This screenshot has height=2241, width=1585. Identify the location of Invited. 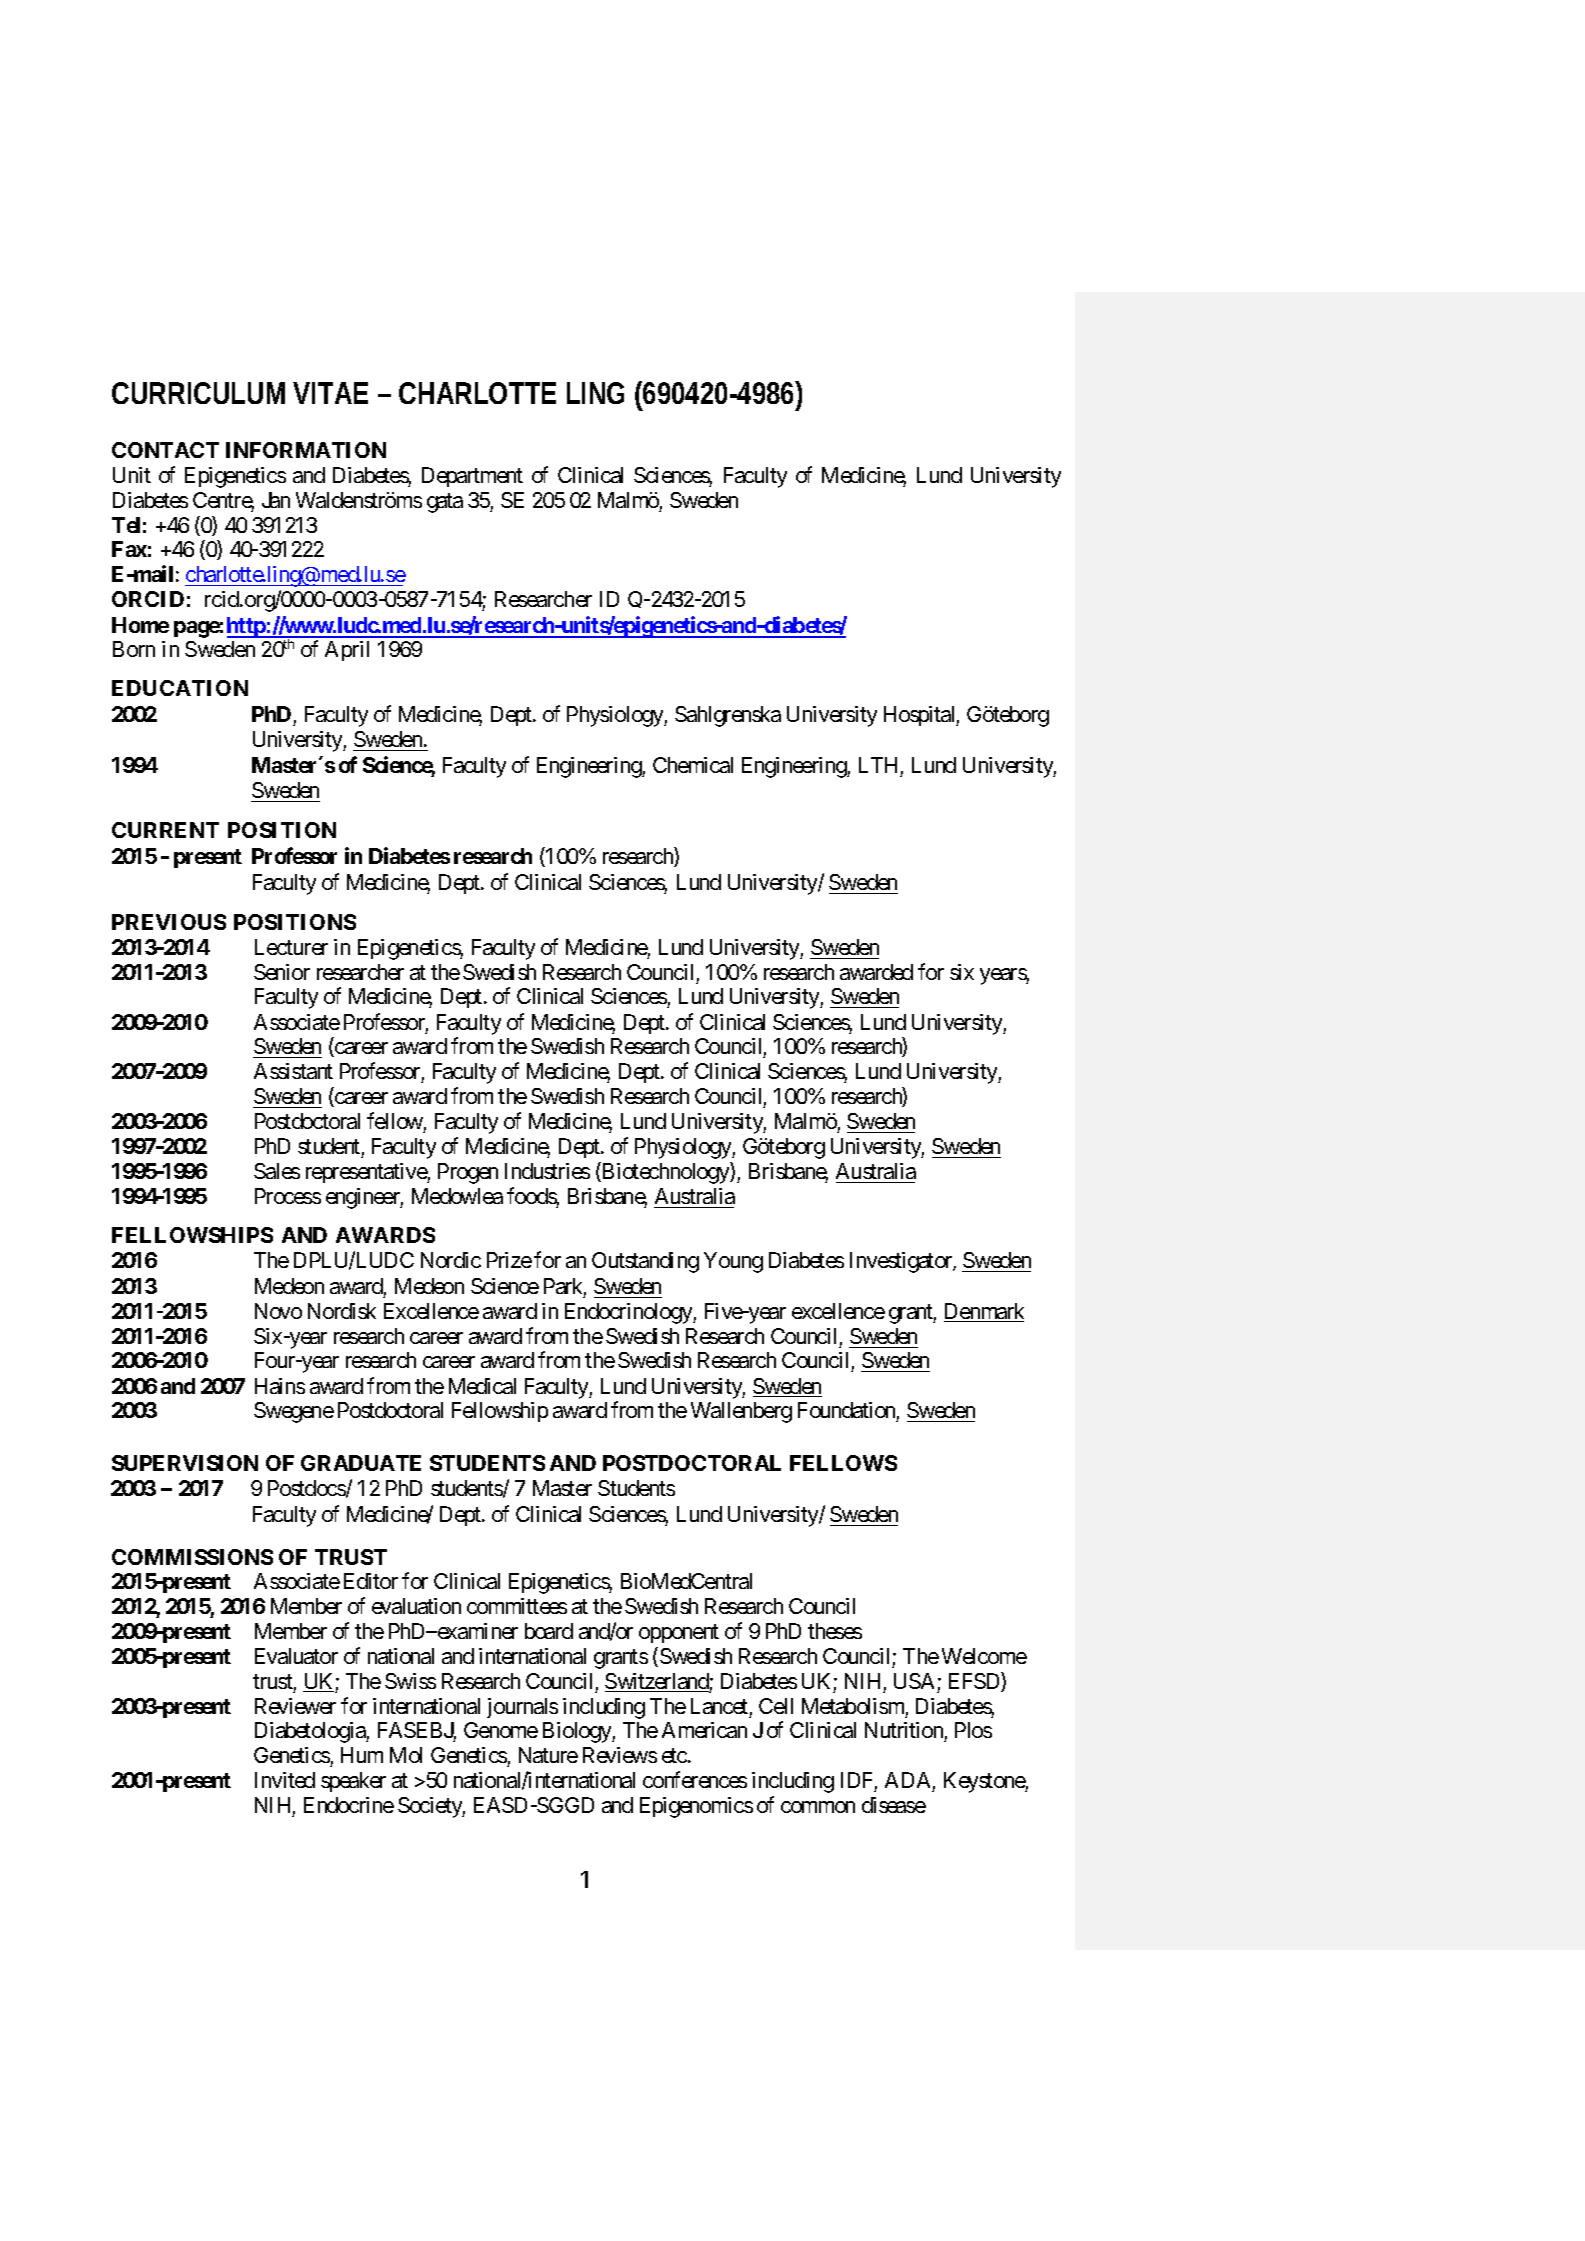
(285, 1780).
